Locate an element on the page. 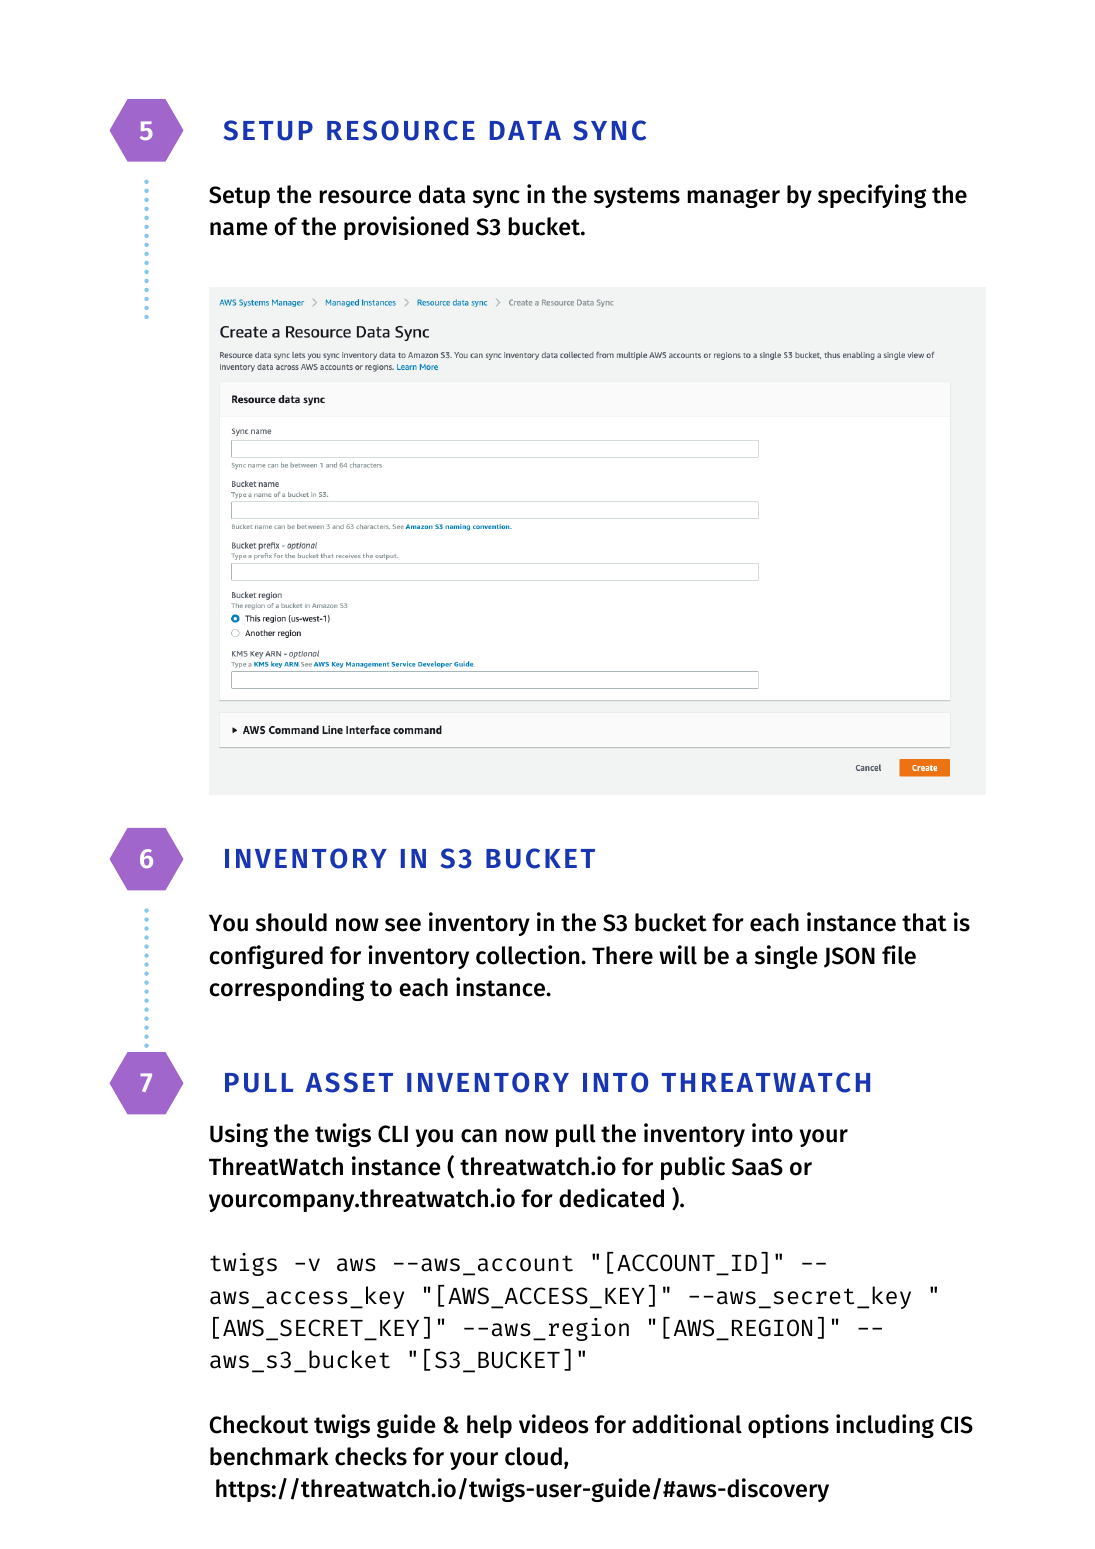 The height and width of the page is (1549, 1095). that is located at coordinates (924, 922).
